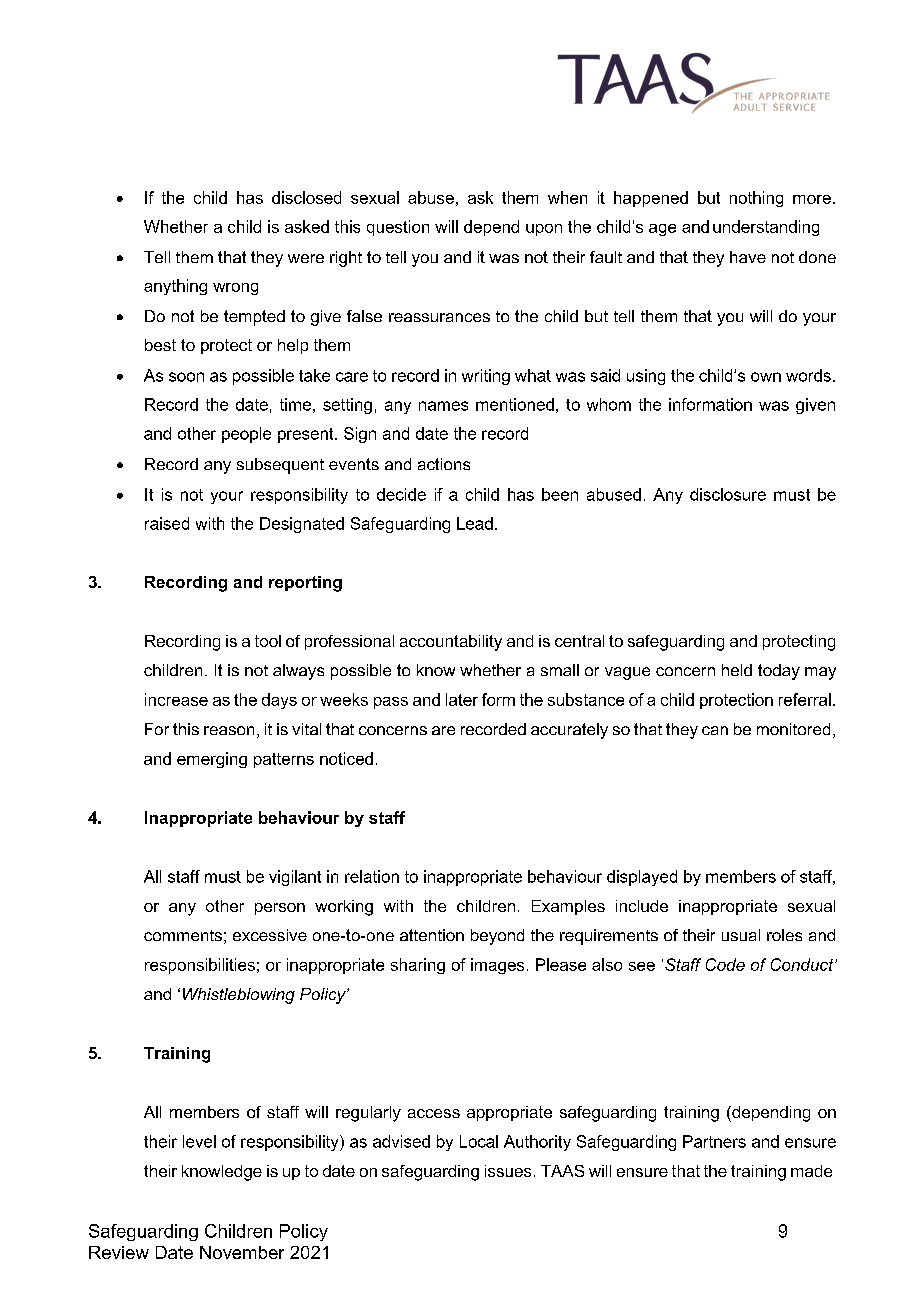  Describe the element at coordinates (229, 730) in the page. I see `reason` at that location.
